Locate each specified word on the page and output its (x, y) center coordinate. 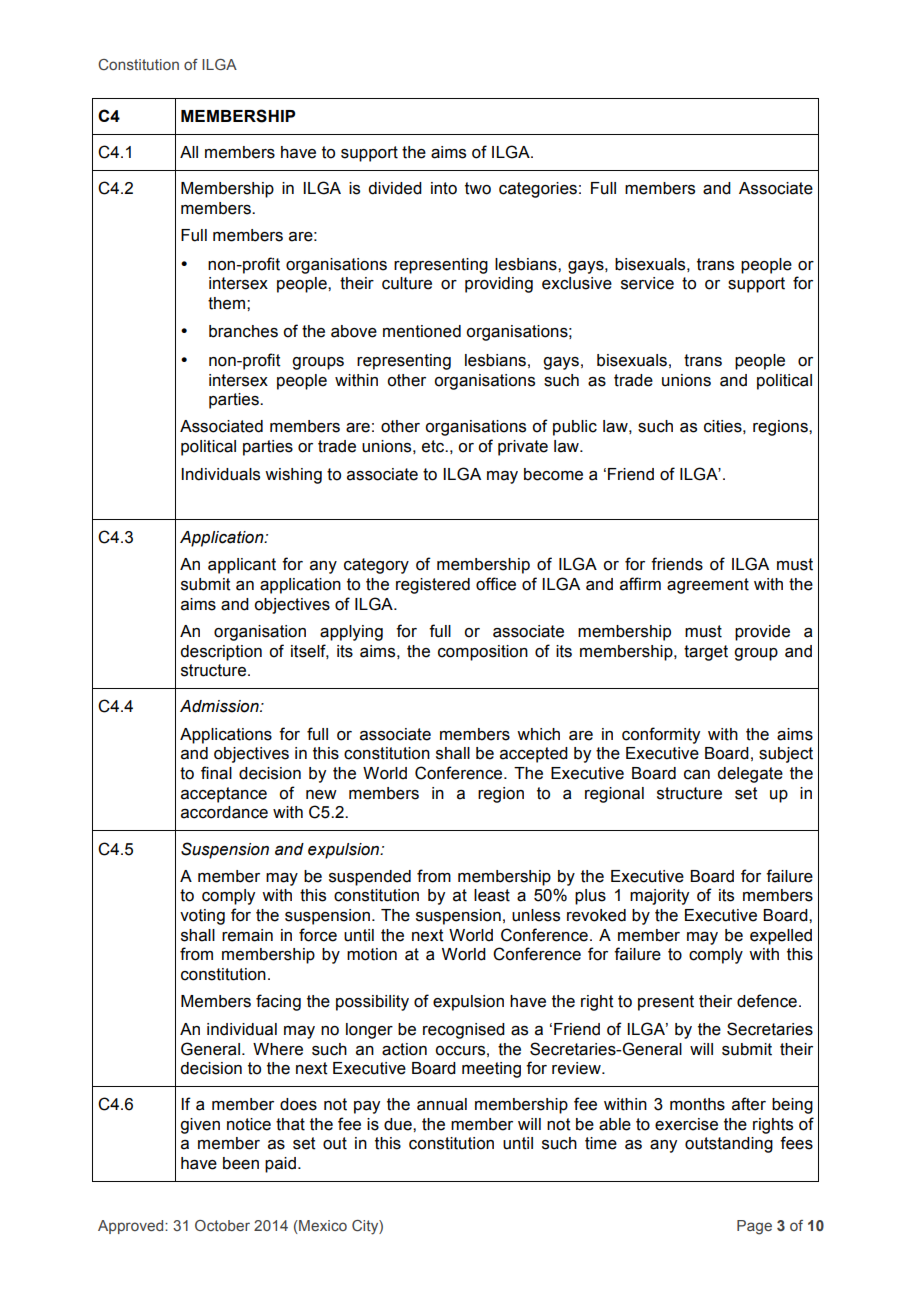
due (399, 1124)
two (478, 188)
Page (754, 1227)
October (222, 1225)
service (647, 283)
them (226, 303)
